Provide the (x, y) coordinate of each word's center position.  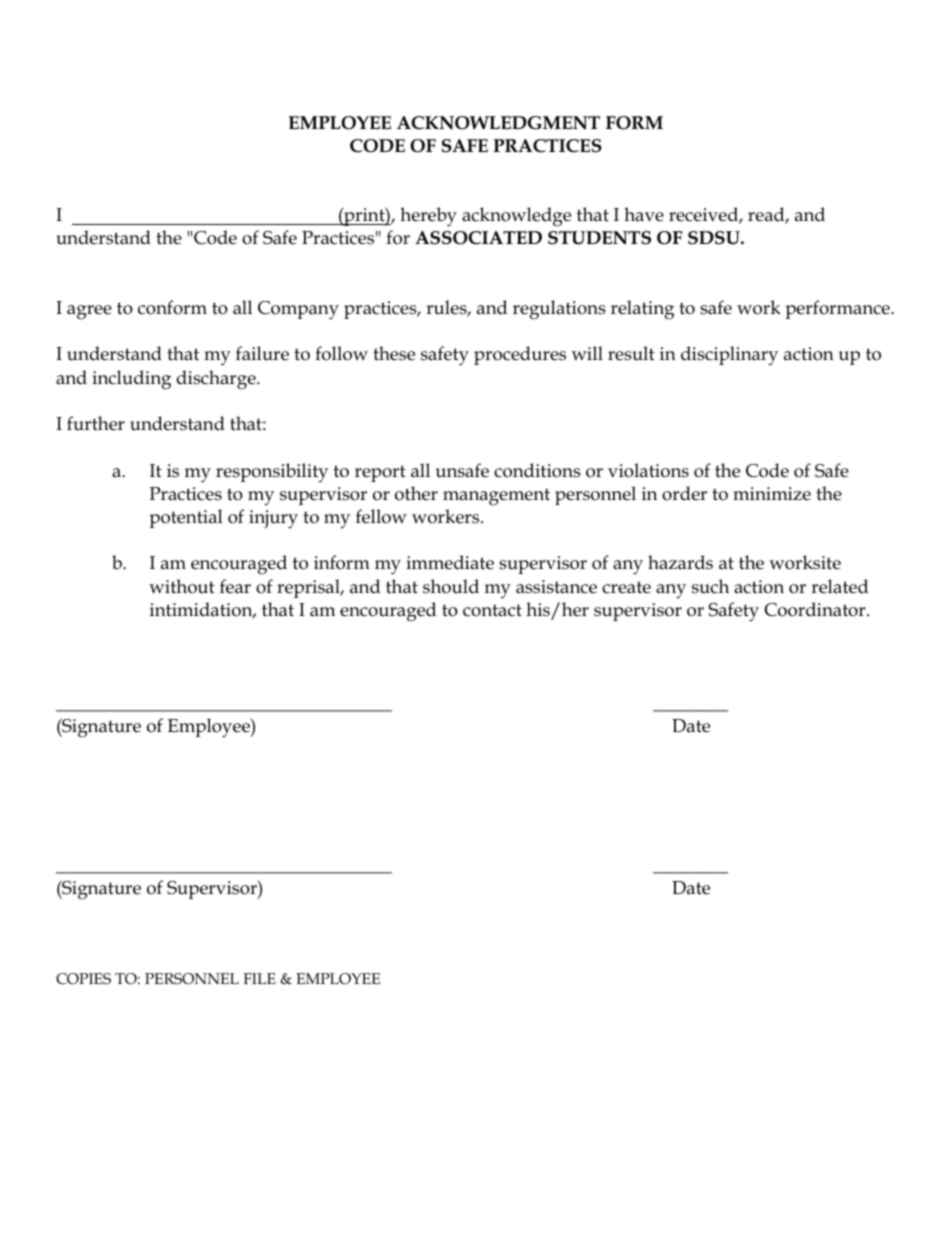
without (182, 586)
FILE (259, 978)
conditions (537, 470)
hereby (428, 217)
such (710, 586)
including (131, 380)
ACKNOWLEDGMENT (498, 123)
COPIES (83, 979)
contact (492, 610)
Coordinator (816, 609)
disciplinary (729, 356)
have (644, 214)
